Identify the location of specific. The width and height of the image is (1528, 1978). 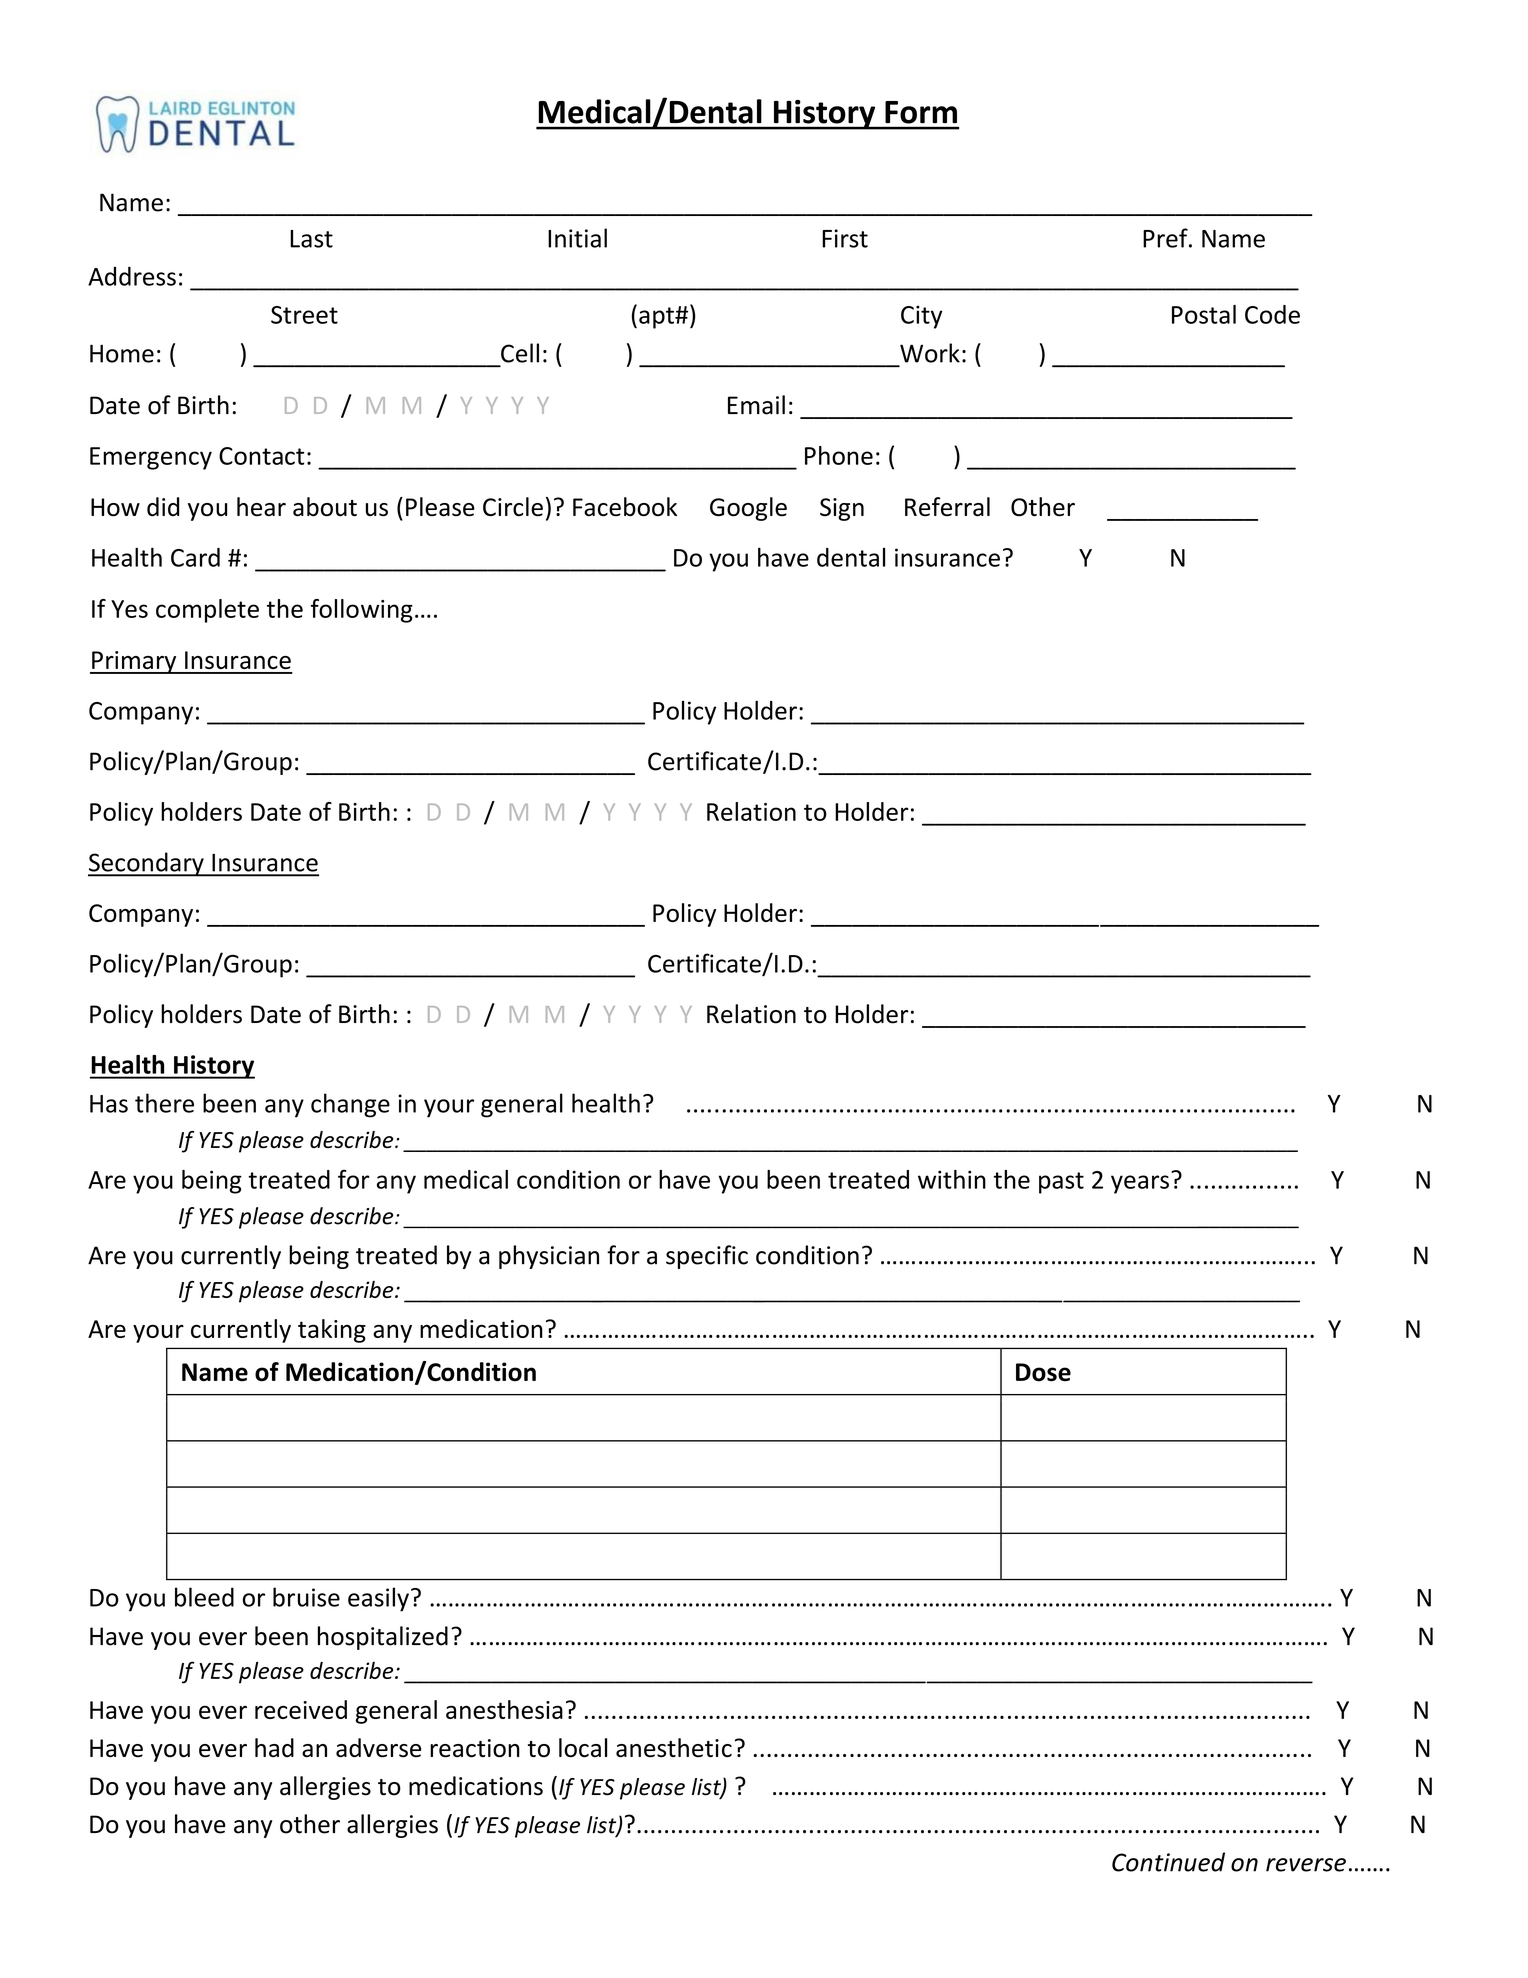
(707, 1257).
